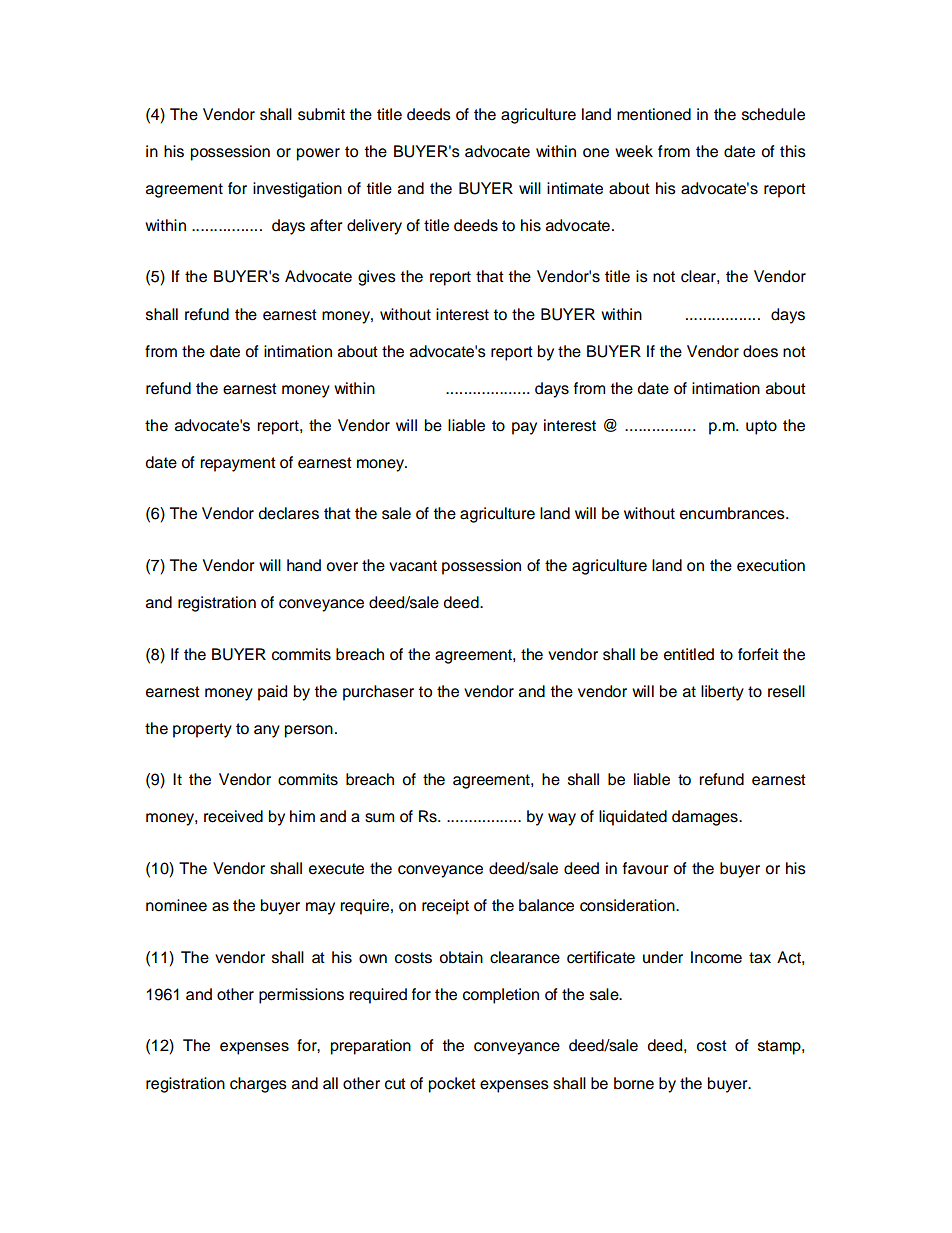 This image has width=952, height=1233. Describe the element at coordinates (304, 565) in the image. I see `hand` at that location.
